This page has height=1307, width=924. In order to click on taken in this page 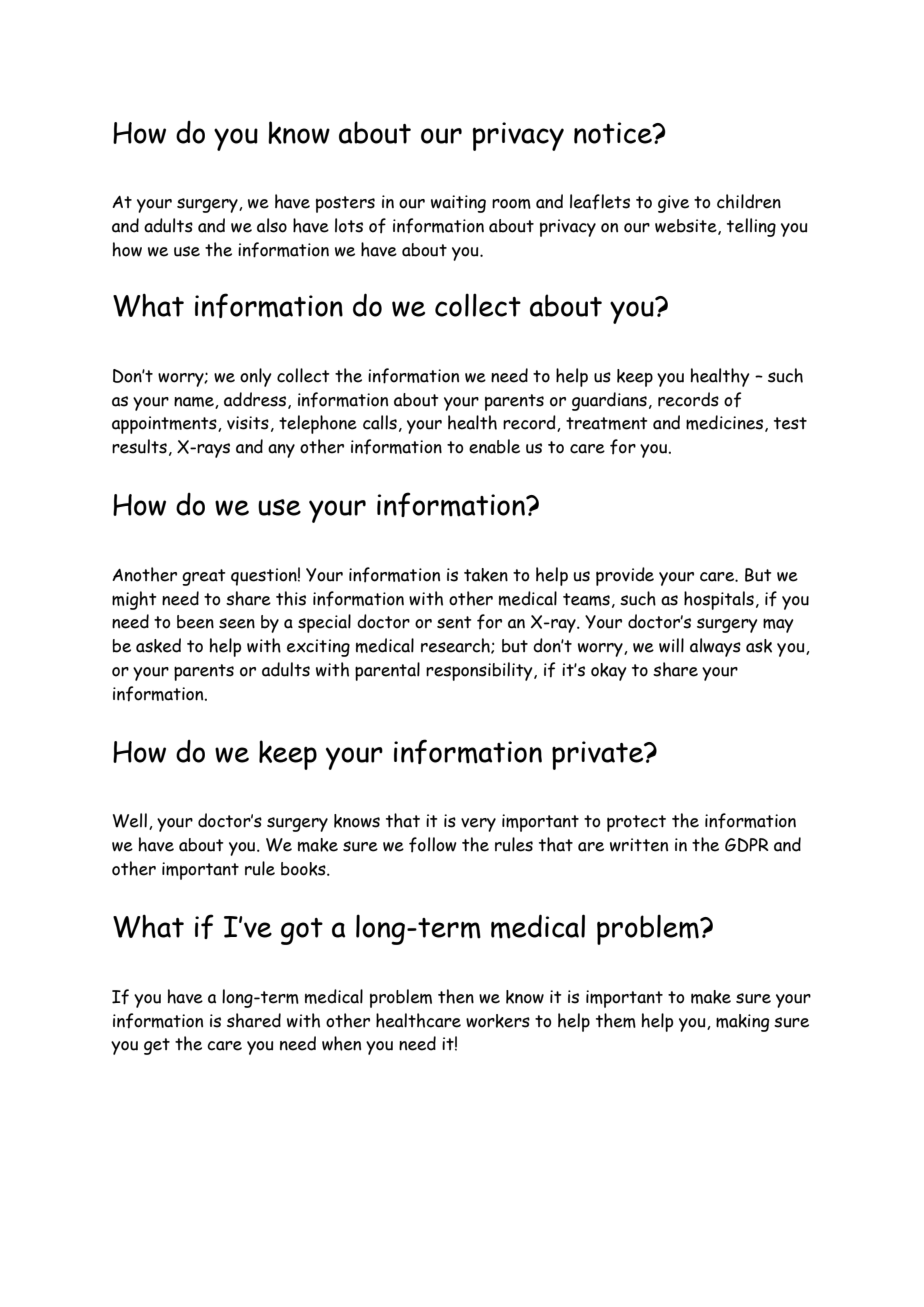, I will do `click(486, 575)`.
